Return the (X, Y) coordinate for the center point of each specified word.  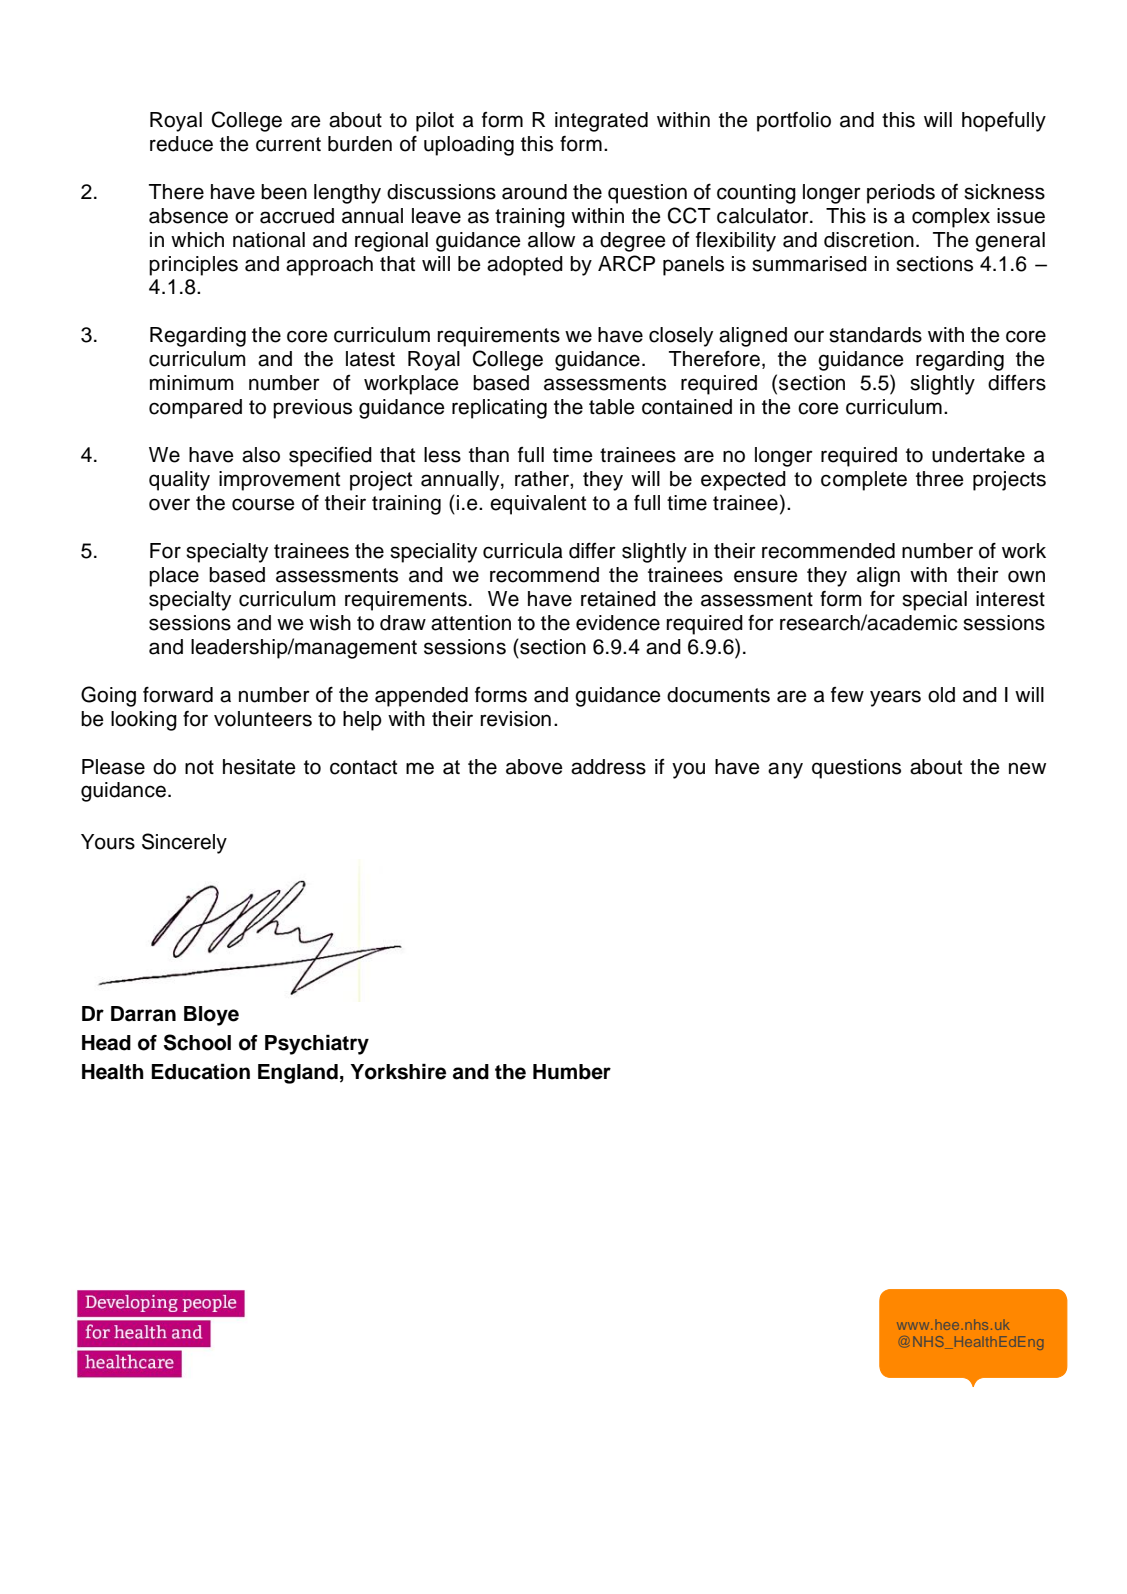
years (895, 698)
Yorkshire (398, 1072)
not (199, 767)
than (489, 455)
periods (901, 194)
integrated (601, 122)
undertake (978, 455)
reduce (181, 144)
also (261, 455)
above (534, 767)
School (197, 1042)
